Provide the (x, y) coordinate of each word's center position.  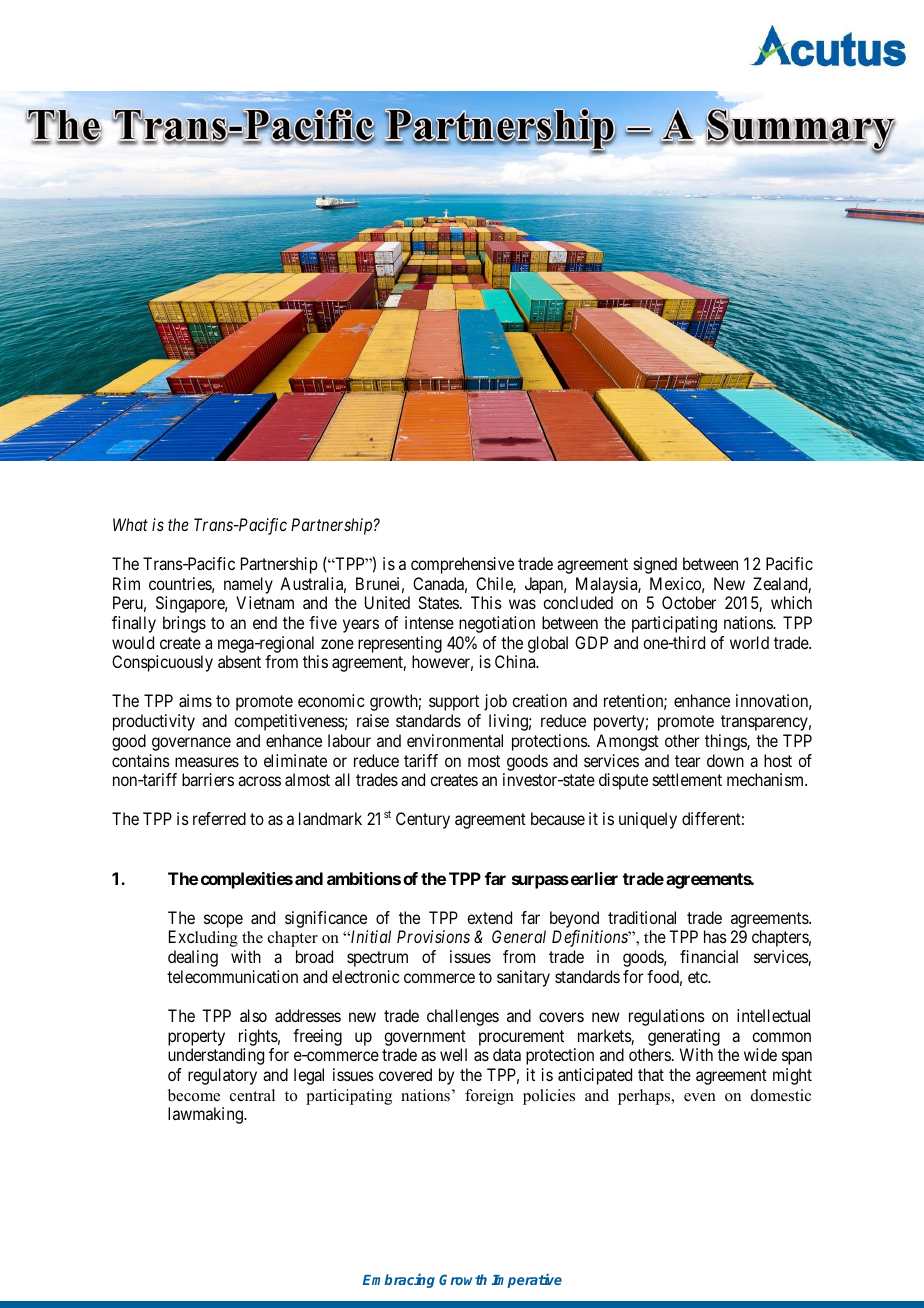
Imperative (527, 1280)
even (700, 1097)
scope (223, 921)
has (715, 936)
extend (489, 917)
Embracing (399, 1280)
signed (655, 565)
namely (248, 585)
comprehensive (462, 565)
